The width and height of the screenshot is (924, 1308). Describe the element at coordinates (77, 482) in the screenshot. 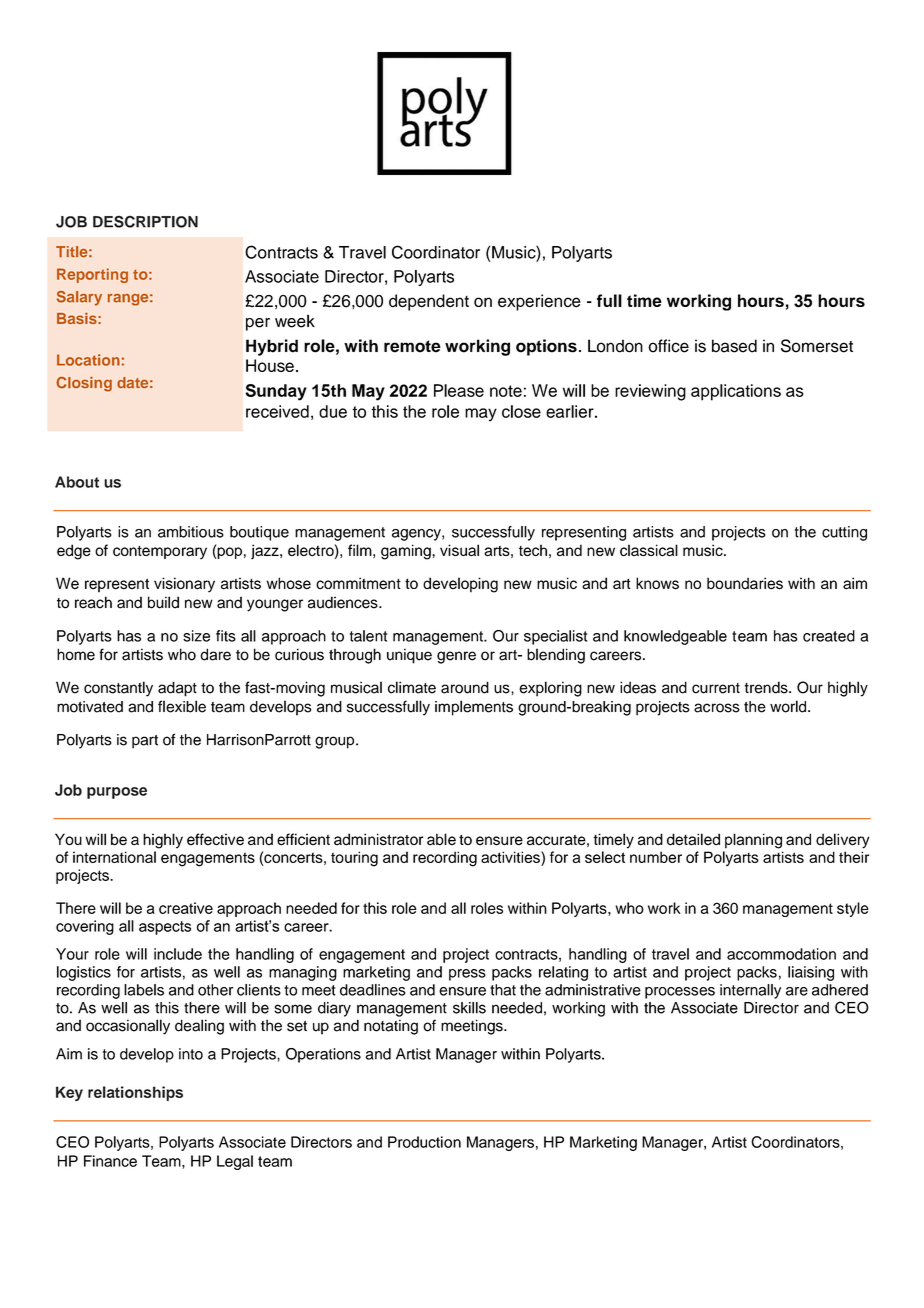

I see `About` at that location.
